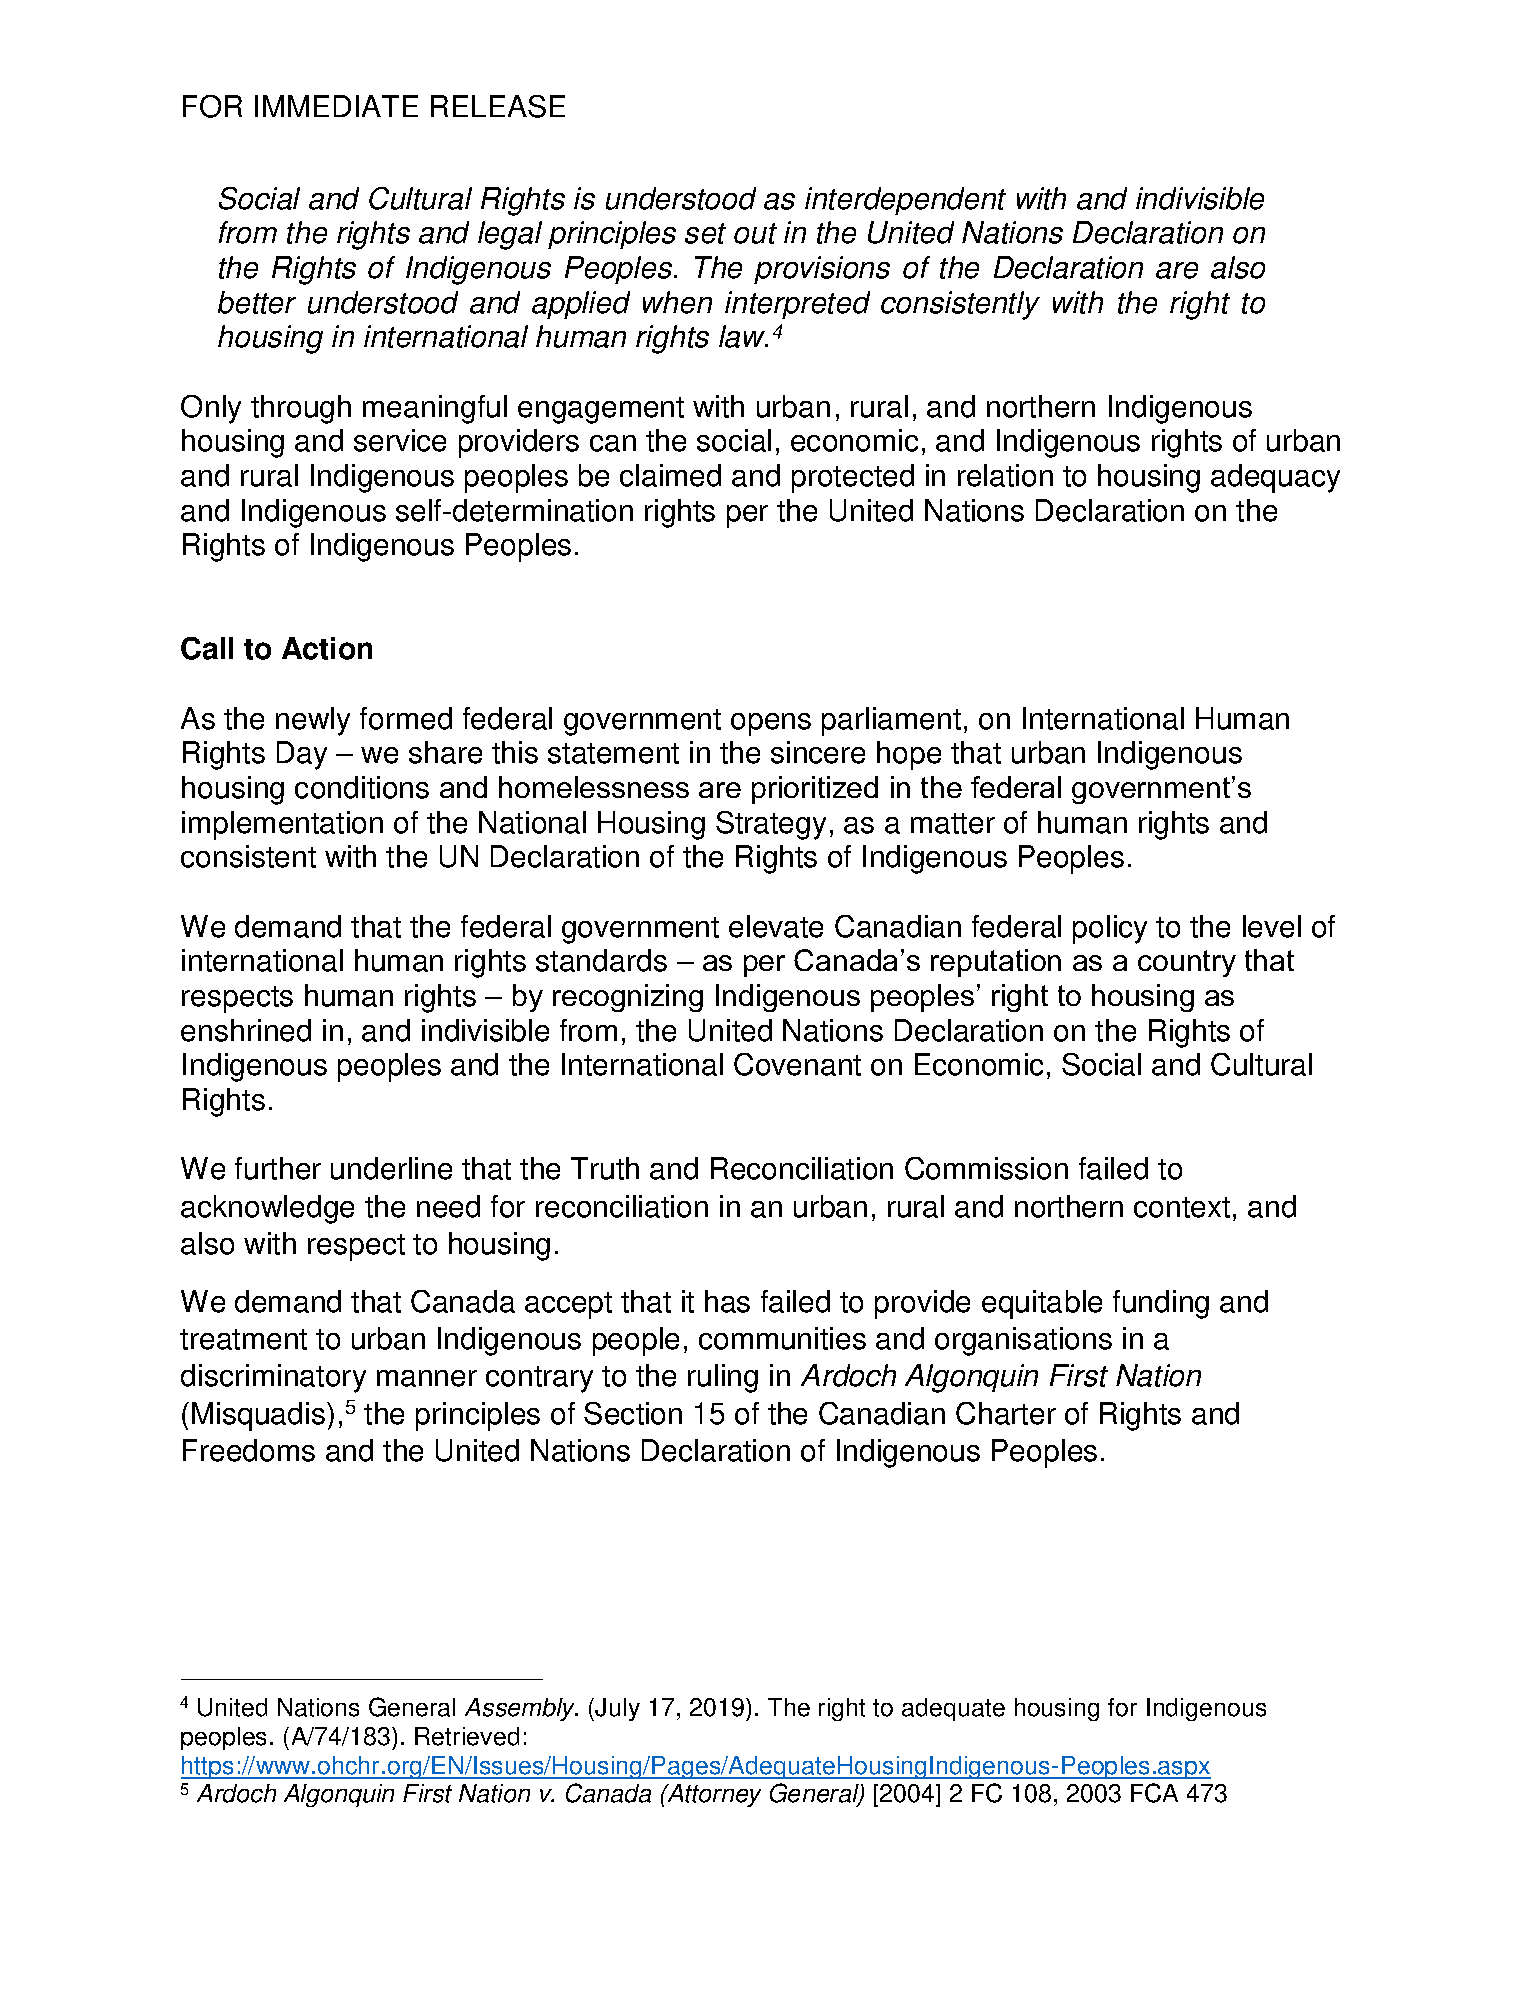 The image size is (1537, 1989). What do you see at coordinates (336, 106) in the screenshot?
I see `IMMEDIATE` at bounding box center [336, 106].
